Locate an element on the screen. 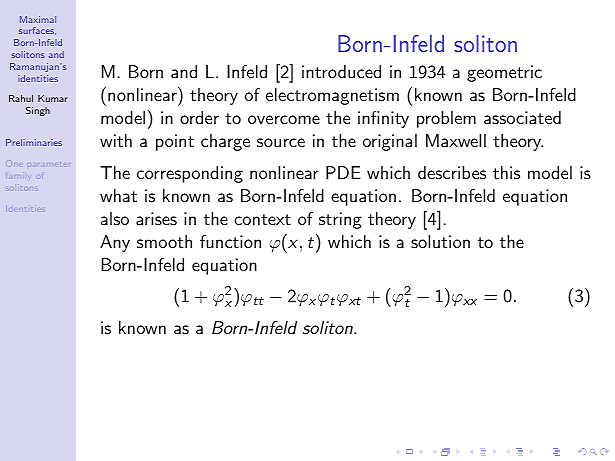  geometric is located at coordinates (504, 73).
